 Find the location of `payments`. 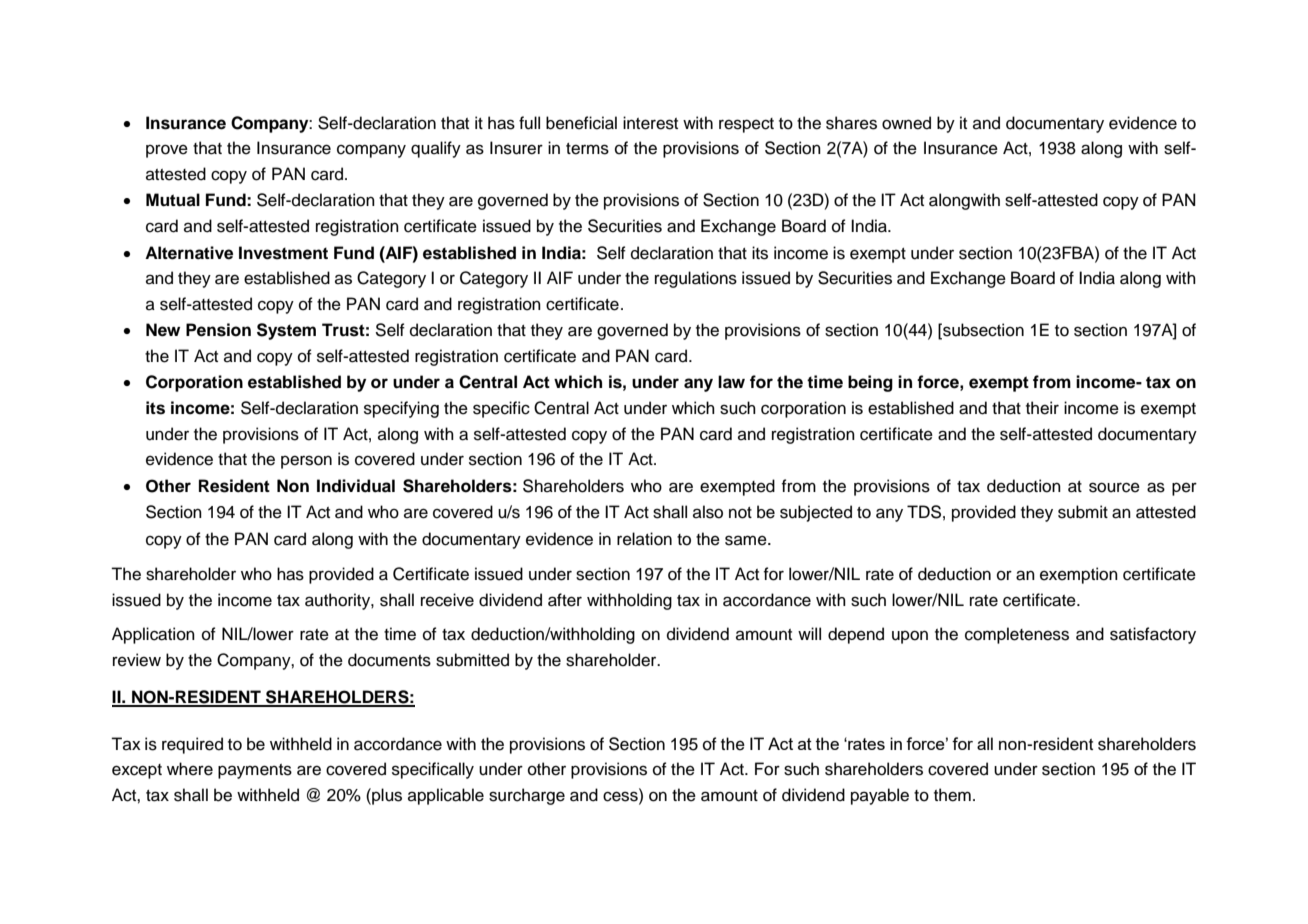

payments is located at coordinates (255, 771).
